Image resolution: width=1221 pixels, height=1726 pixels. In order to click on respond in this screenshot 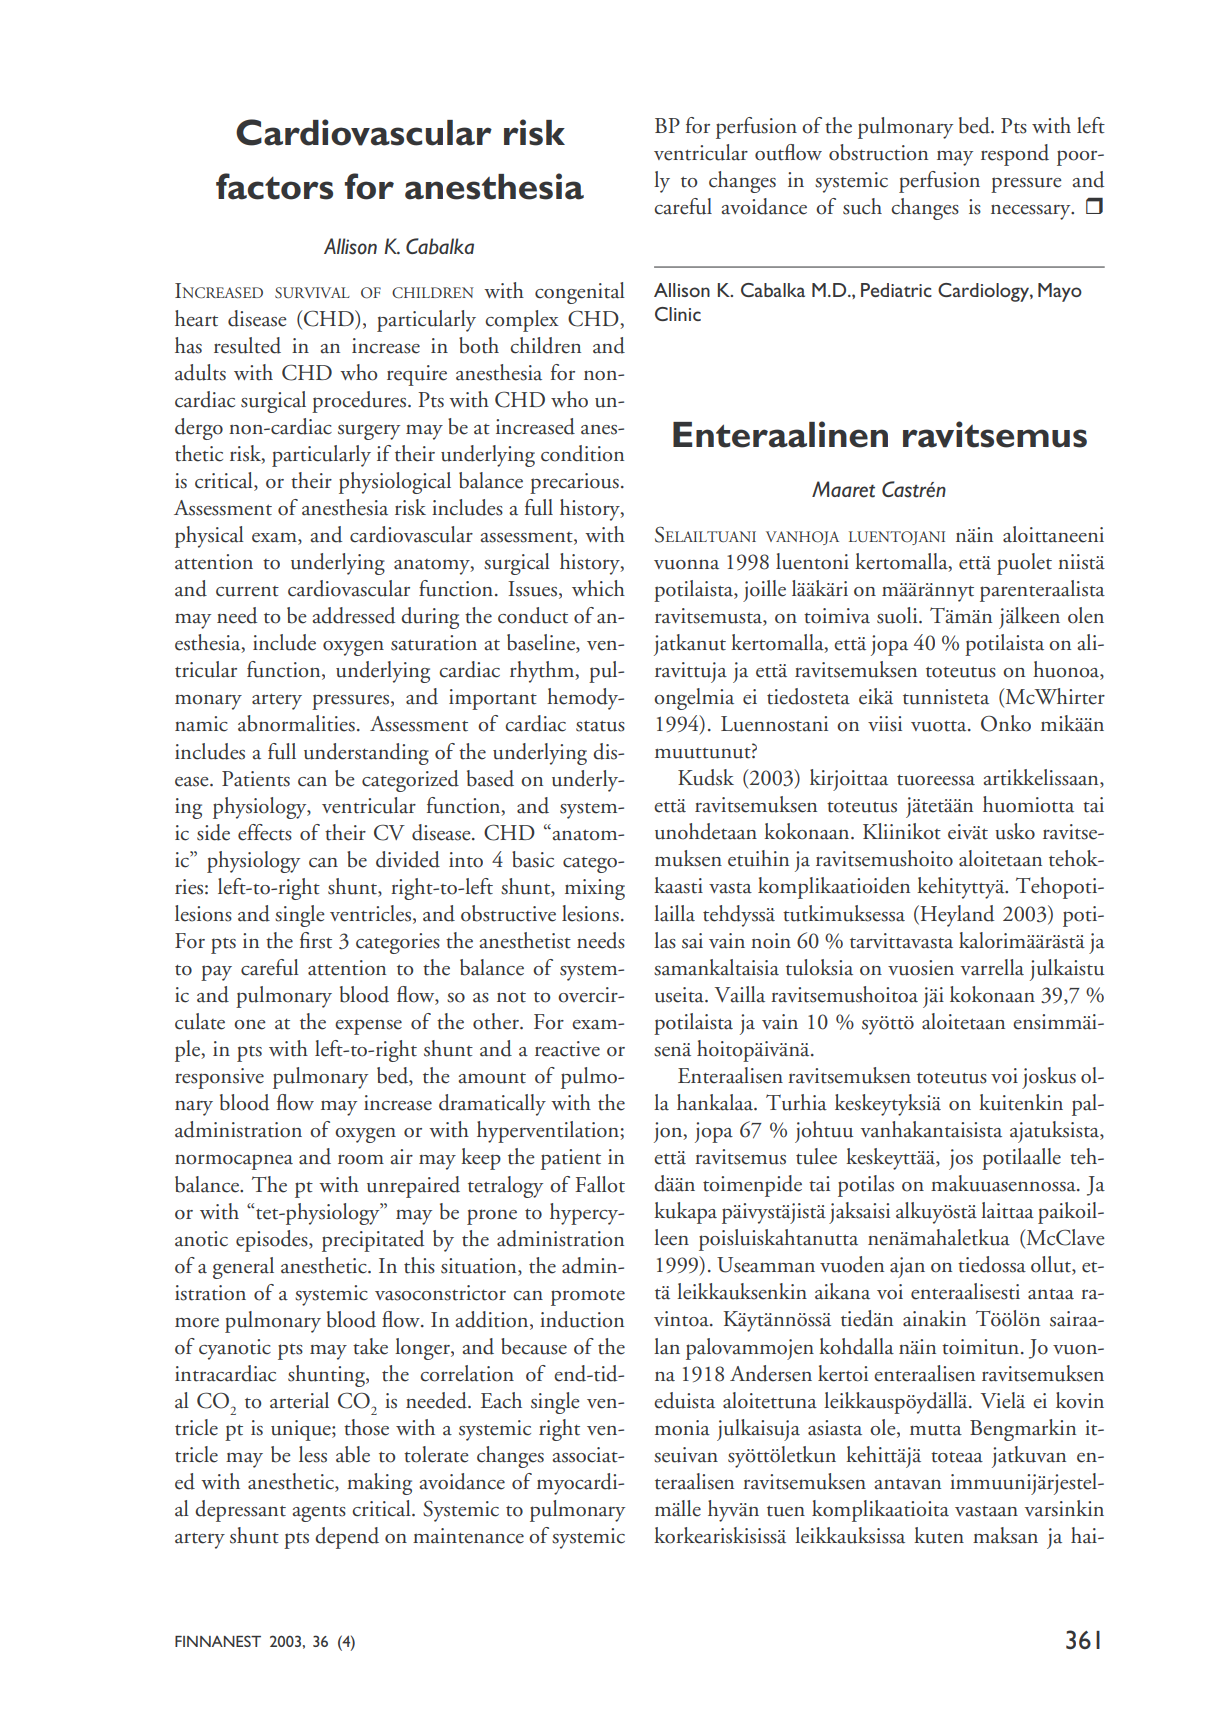, I will do `click(1015, 155)`.
